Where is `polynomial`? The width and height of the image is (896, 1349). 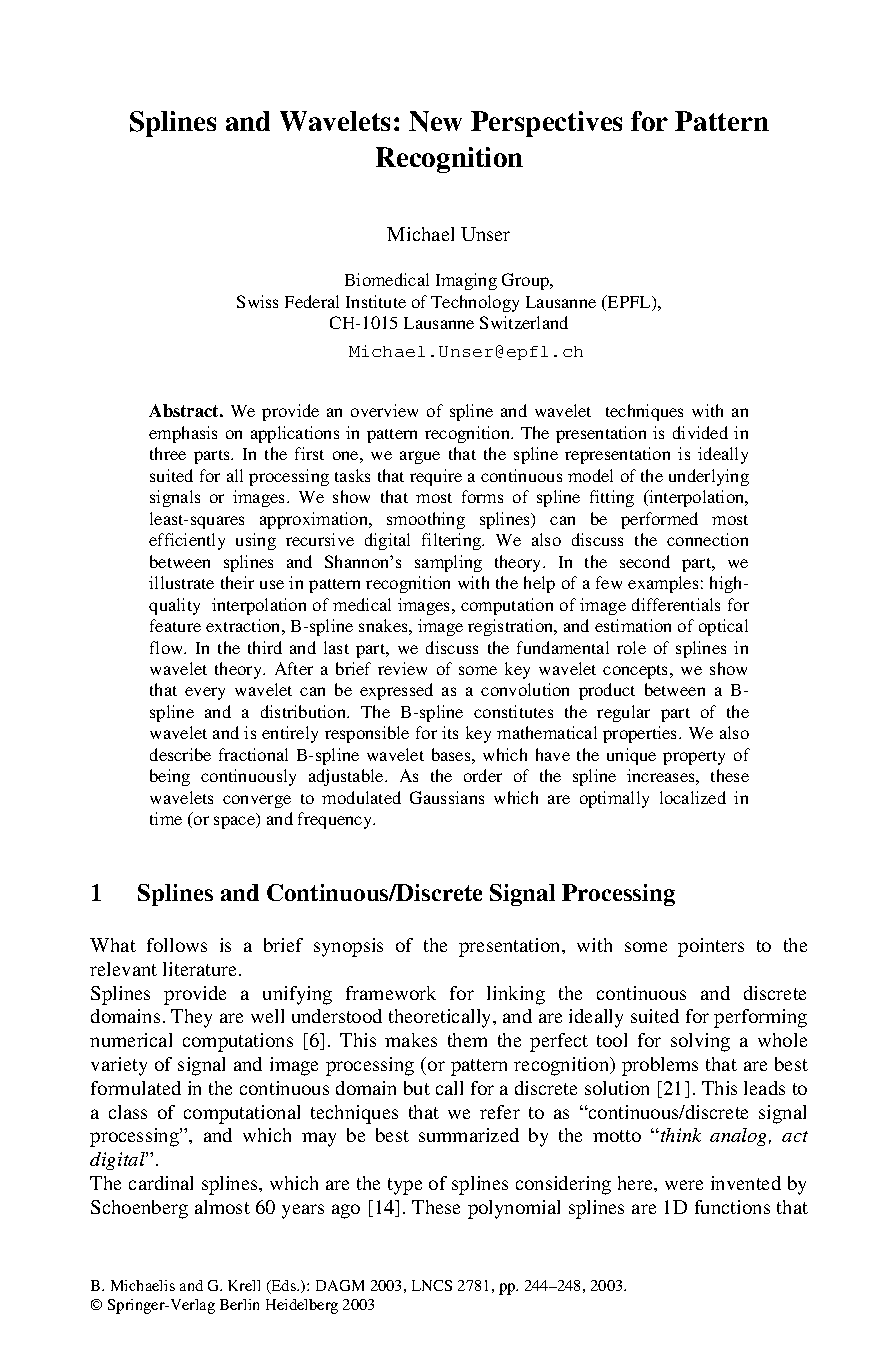 polynomial is located at coordinates (514, 1209).
